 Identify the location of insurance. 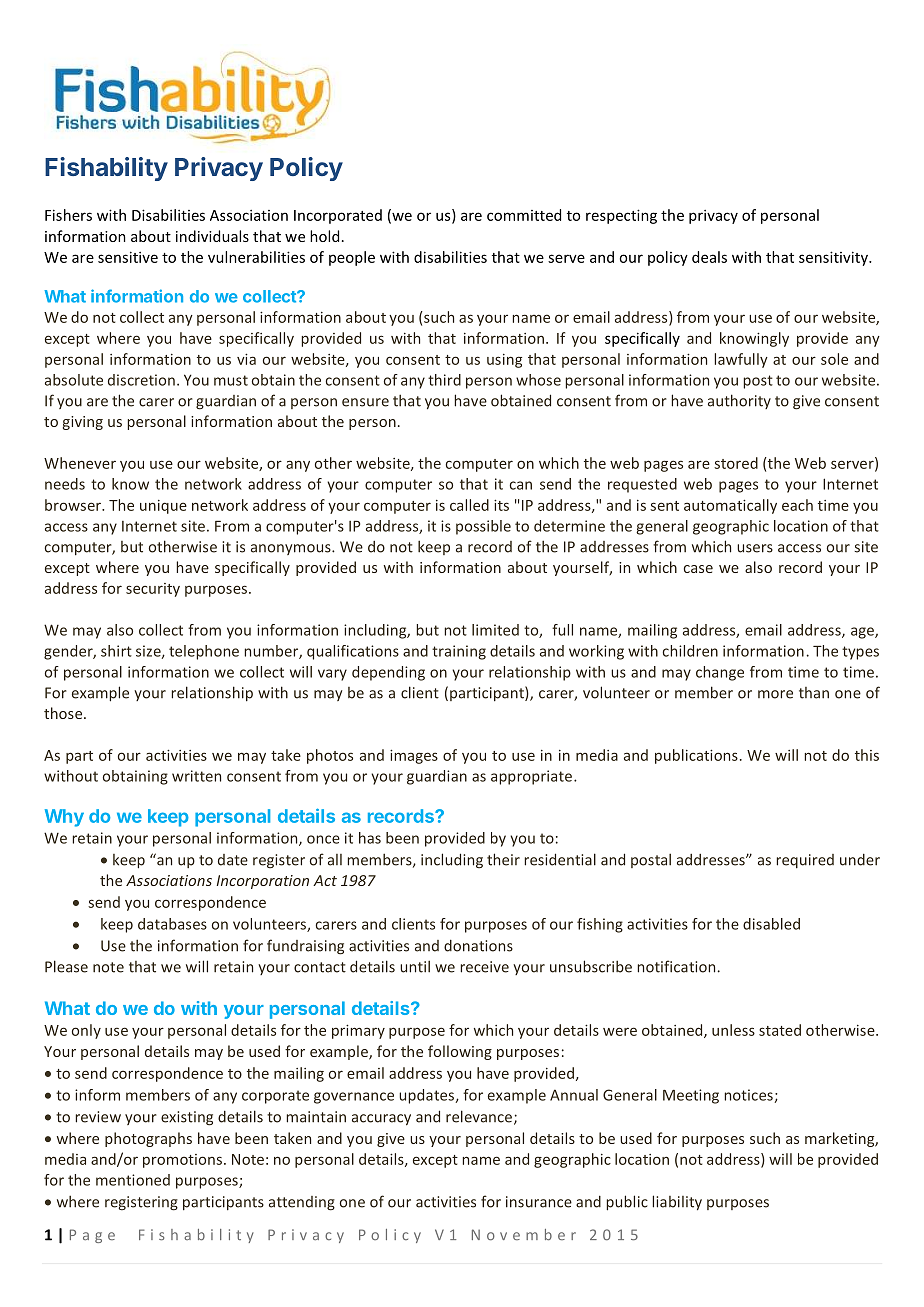
(539, 1202).
